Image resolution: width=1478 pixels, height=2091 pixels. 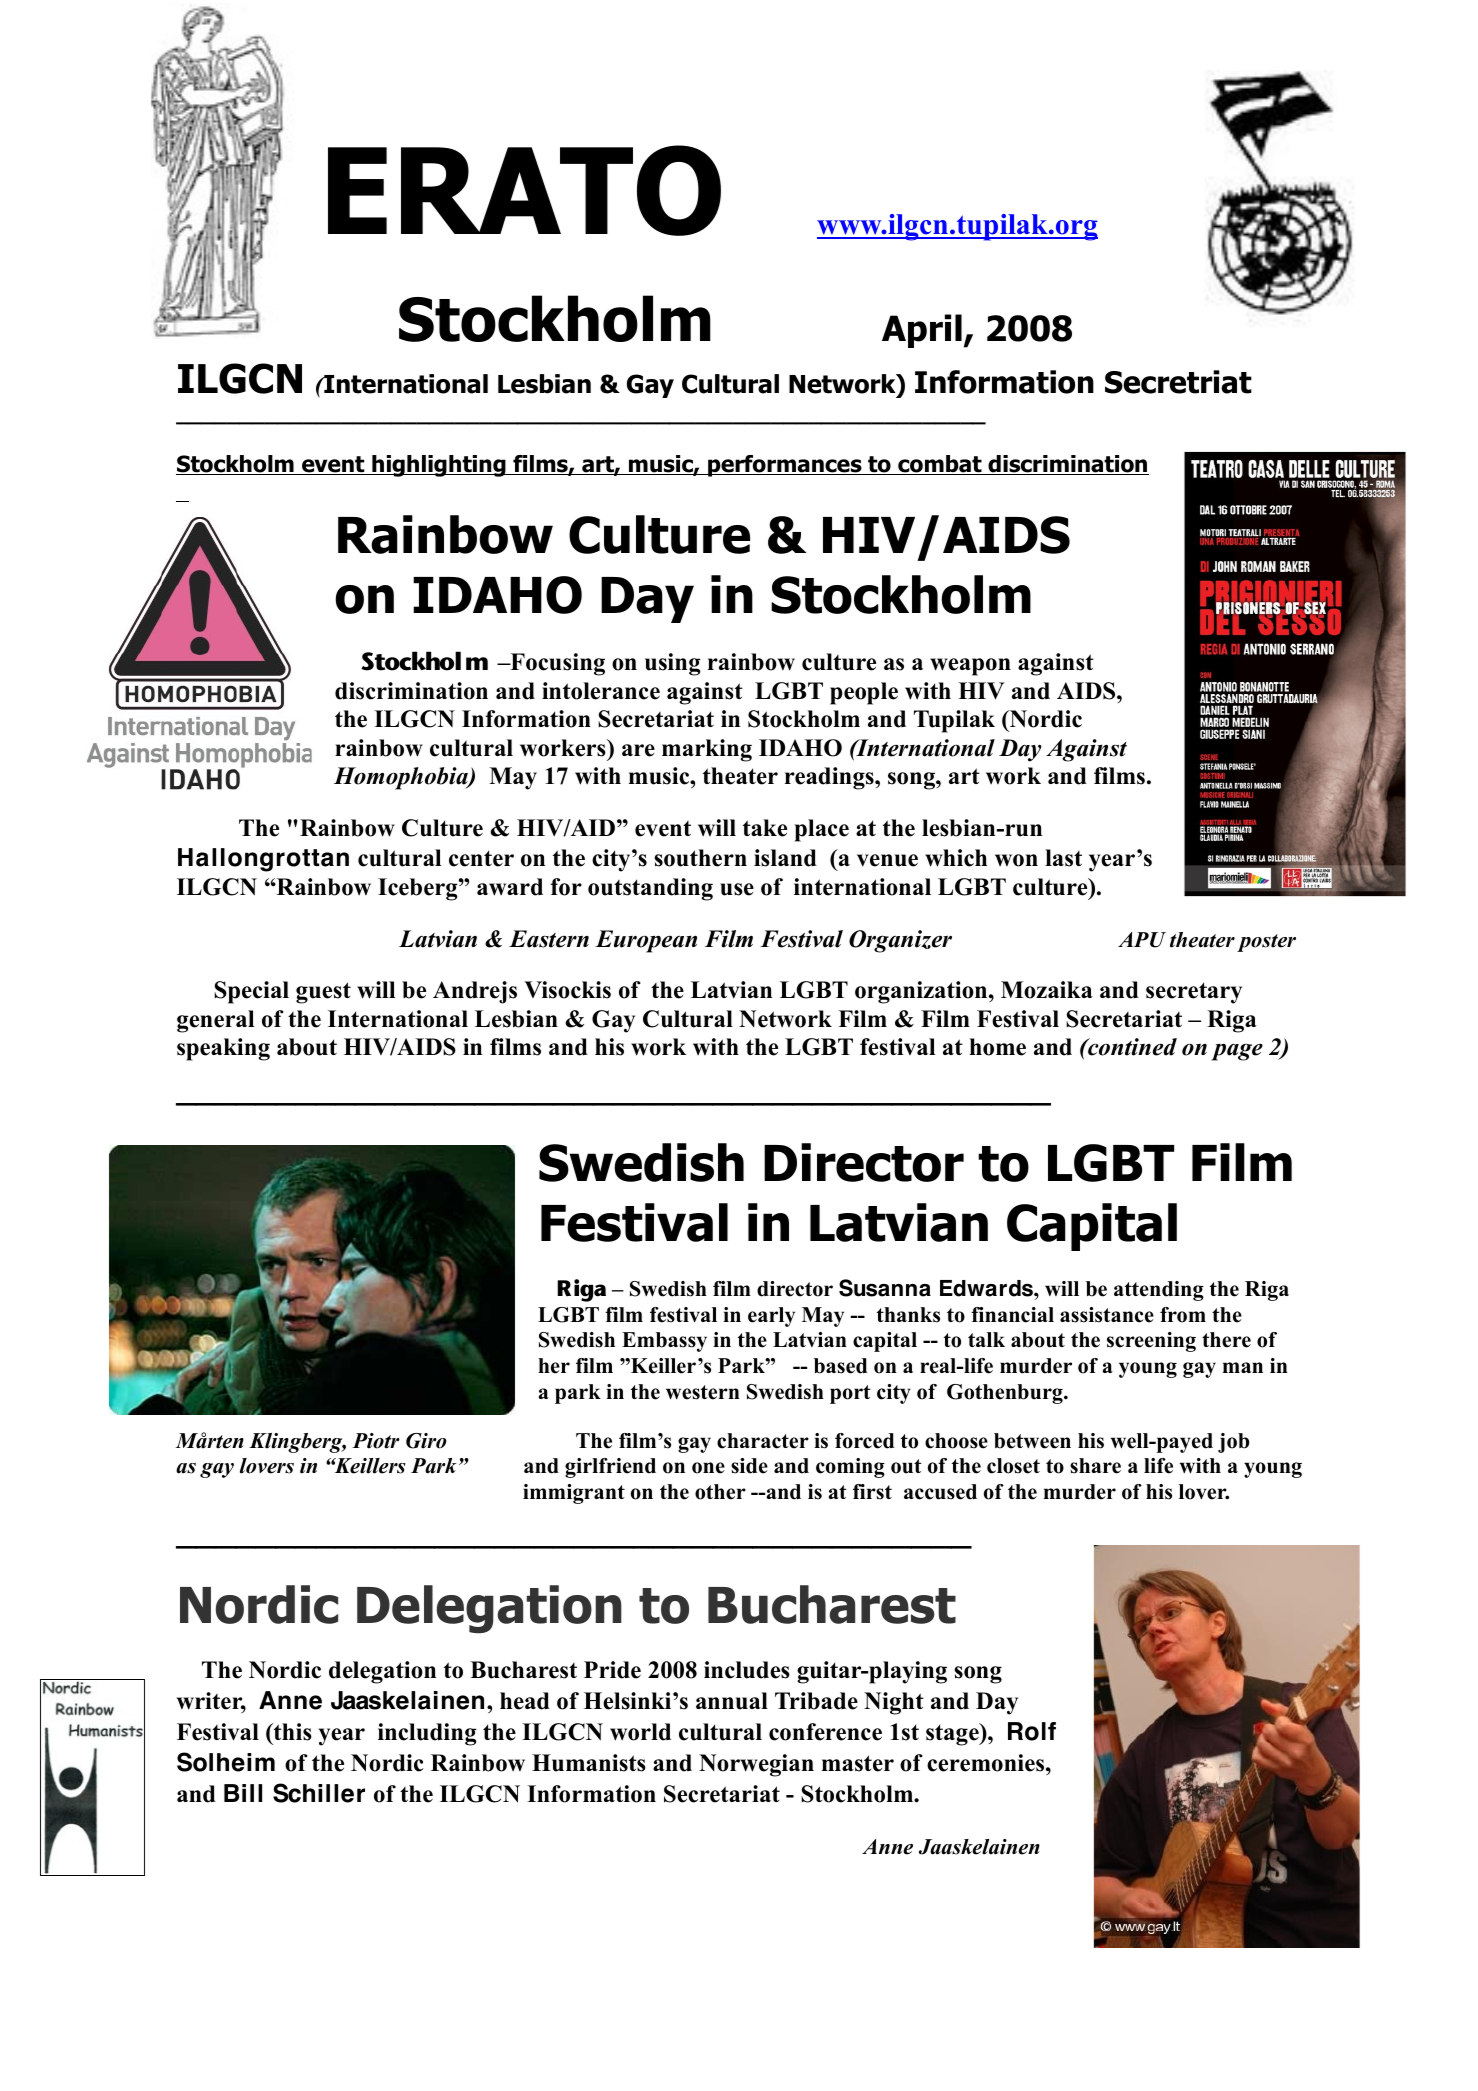 What do you see at coordinates (756, 1765) in the screenshot?
I see `Norwegian` at bounding box center [756, 1765].
